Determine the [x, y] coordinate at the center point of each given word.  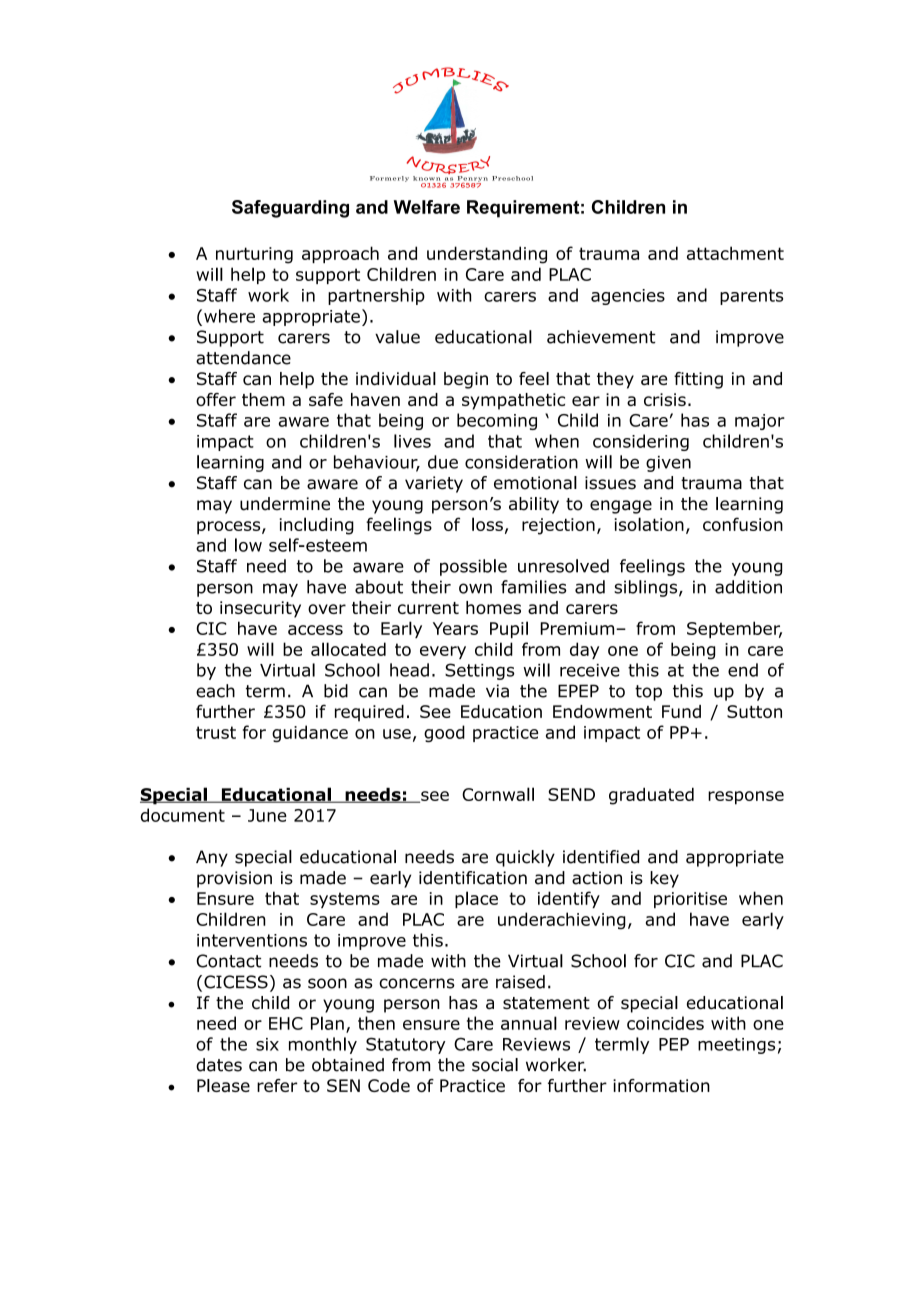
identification [473, 878]
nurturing [254, 255]
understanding [487, 255]
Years [455, 628]
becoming [497, 421]
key [664, 879]
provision [234, 879]
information [661, 1085]
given [668, 464]
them [263, 399]
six [267, 1044]
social [495, 1065]
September [734, 629]
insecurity [260, 609]
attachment [735, 253]
